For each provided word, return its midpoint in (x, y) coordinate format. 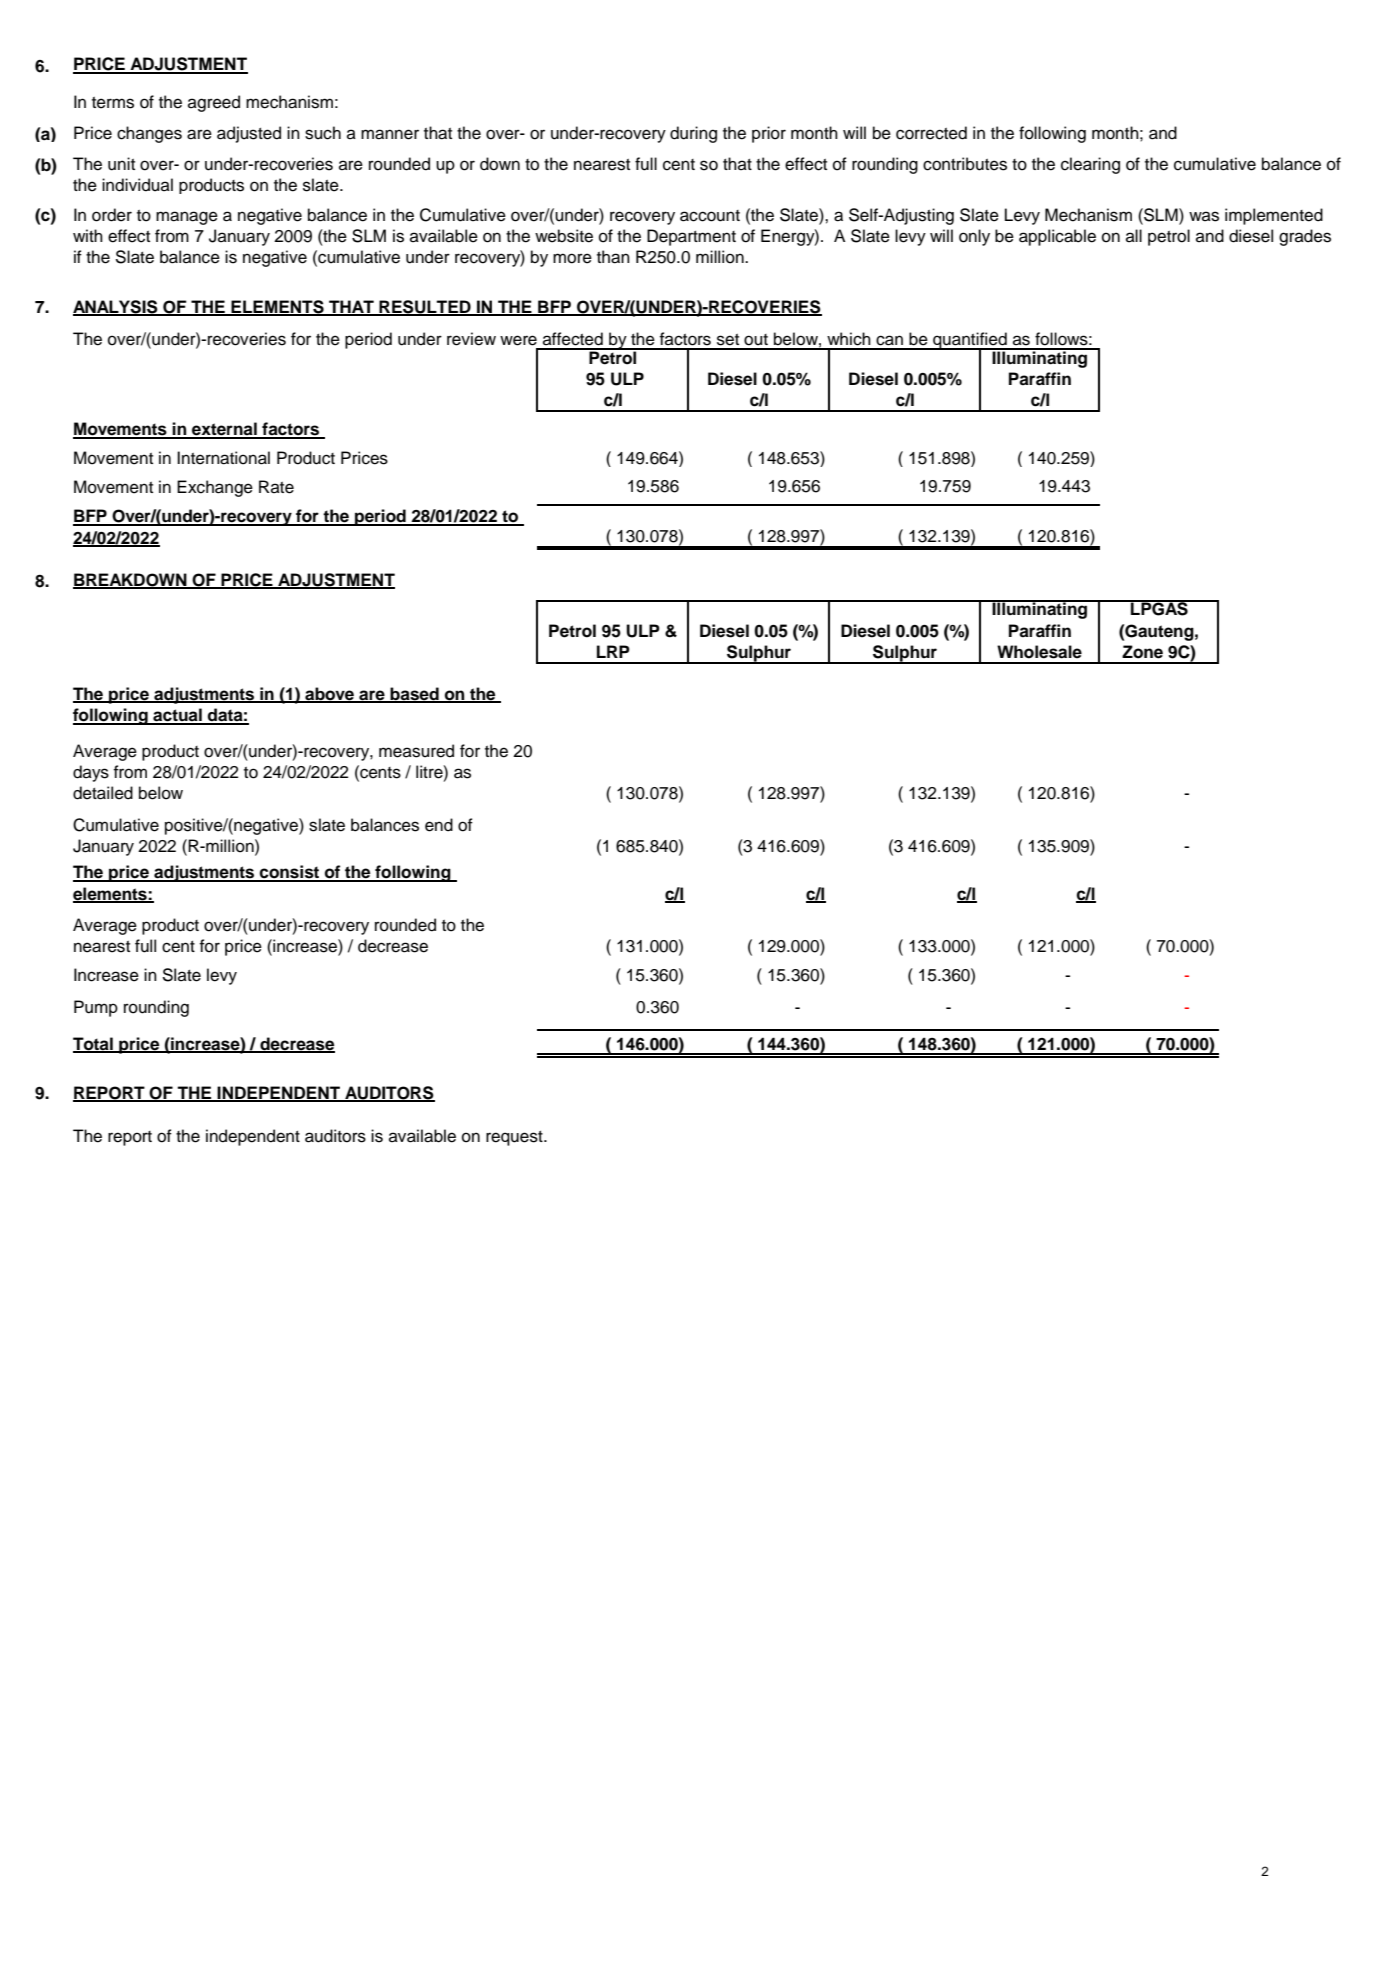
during (693, 134)
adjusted (249, 134)
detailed (103, 793)
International (223, 458)
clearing (1090, 165)
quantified (970, 341)
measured (416, 751)
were (518, 340)
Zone (1142, 652)
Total (94, 1045)
